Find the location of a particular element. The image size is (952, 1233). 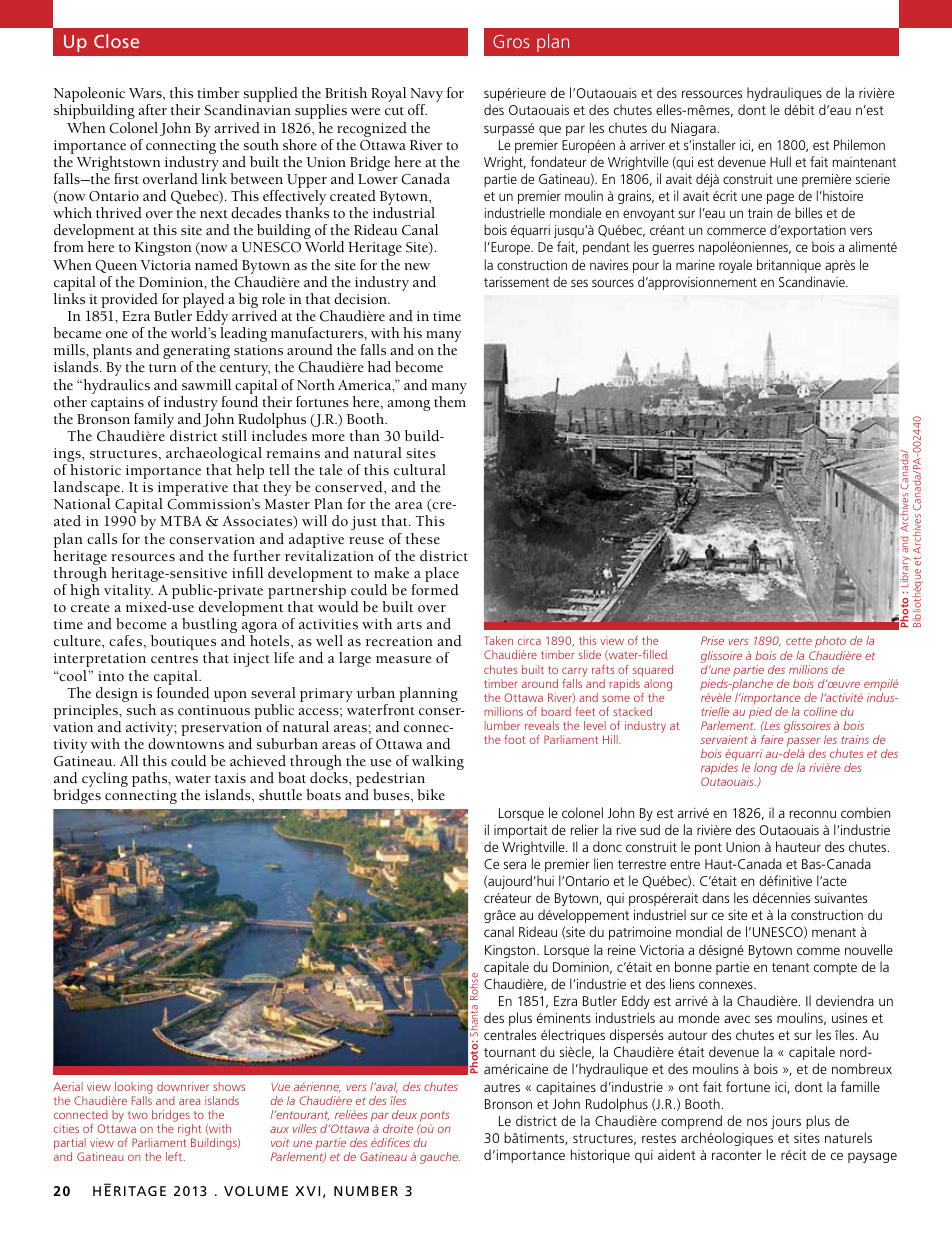

formed is located at coordinates (435, 590).
